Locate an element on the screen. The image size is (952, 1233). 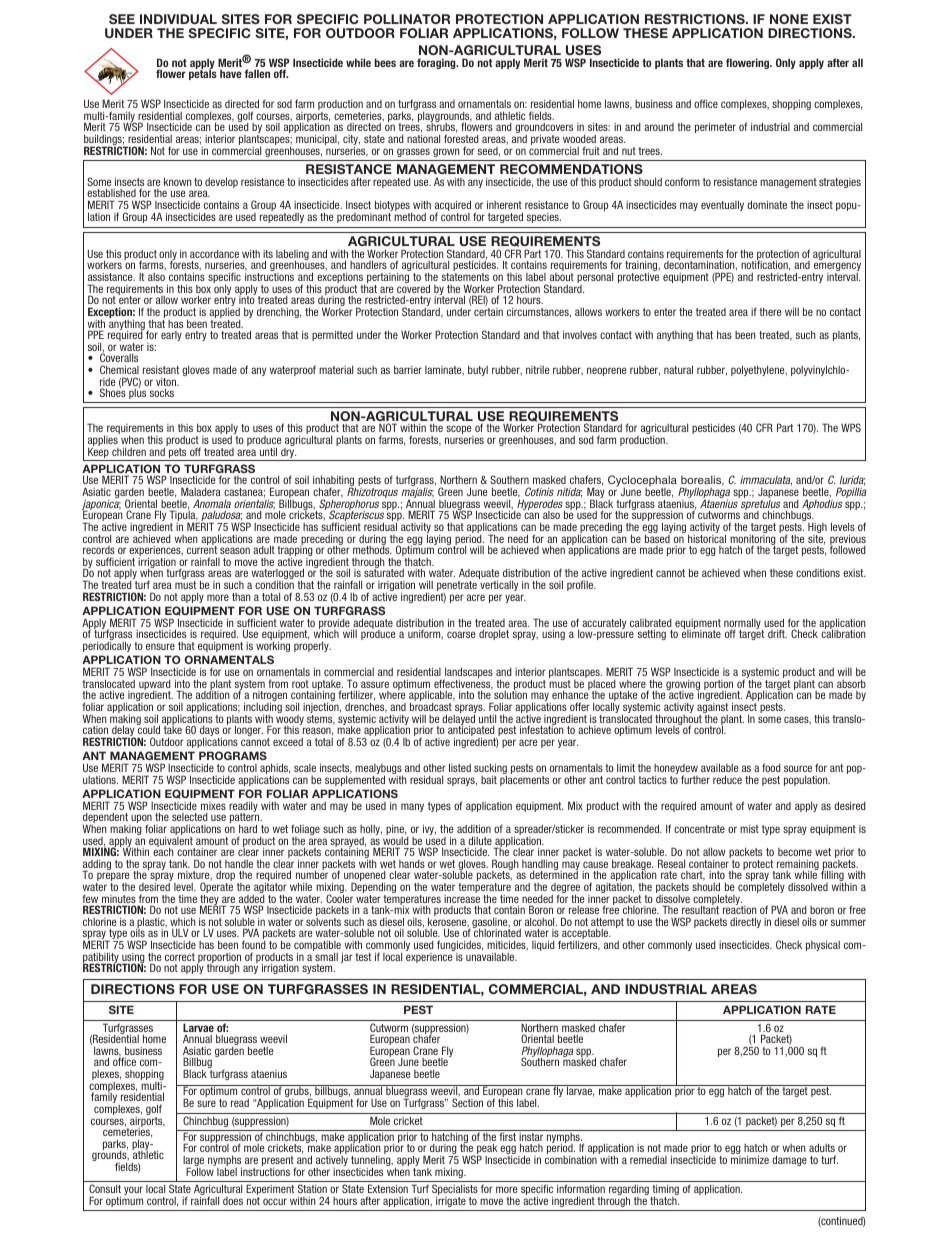
have is located at coordinates (231, 73).
